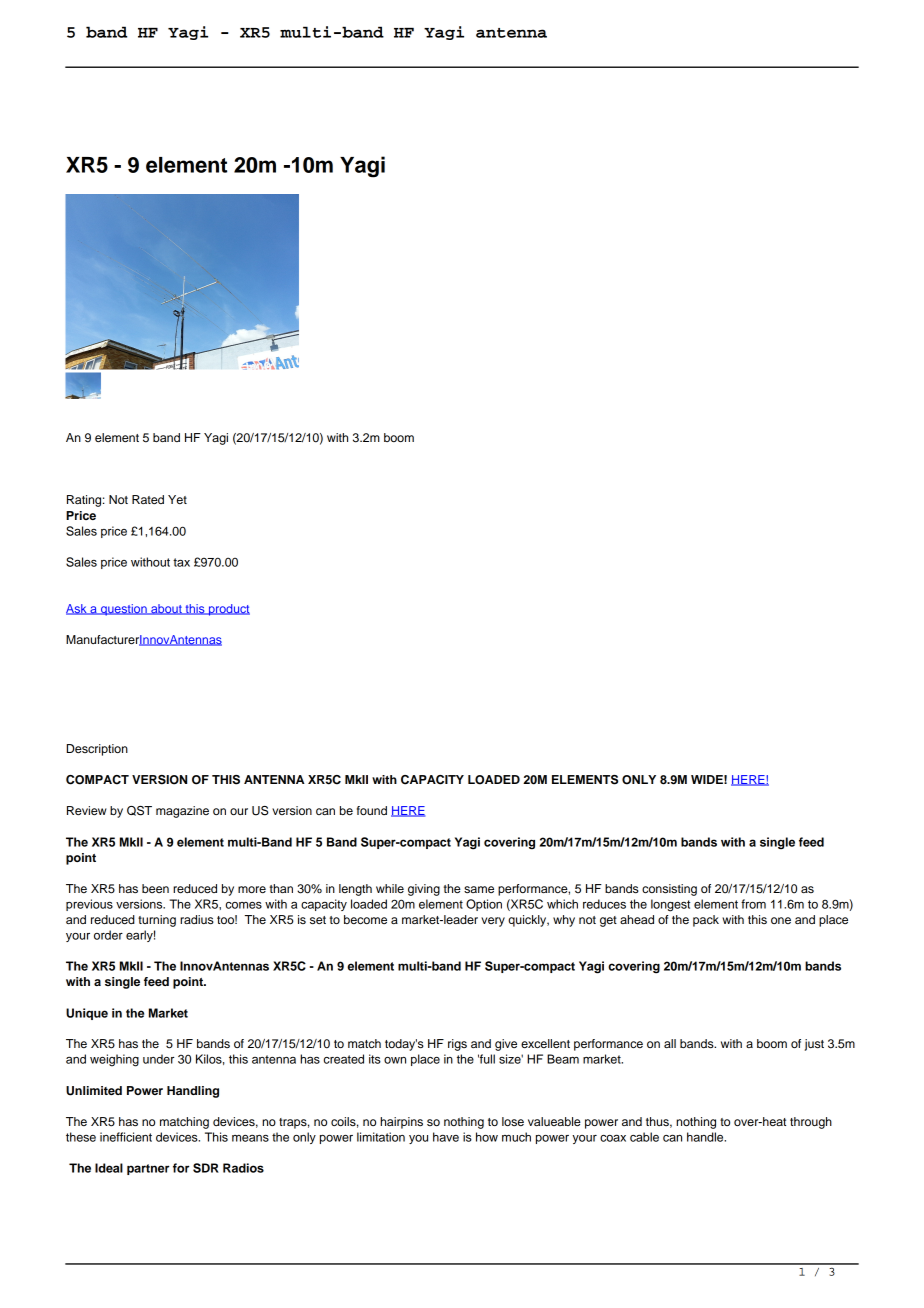 The width and height of the document is (924, 1308). Describe the element at coordinates (706, 1137) in the document. I see `handle` at that location.
